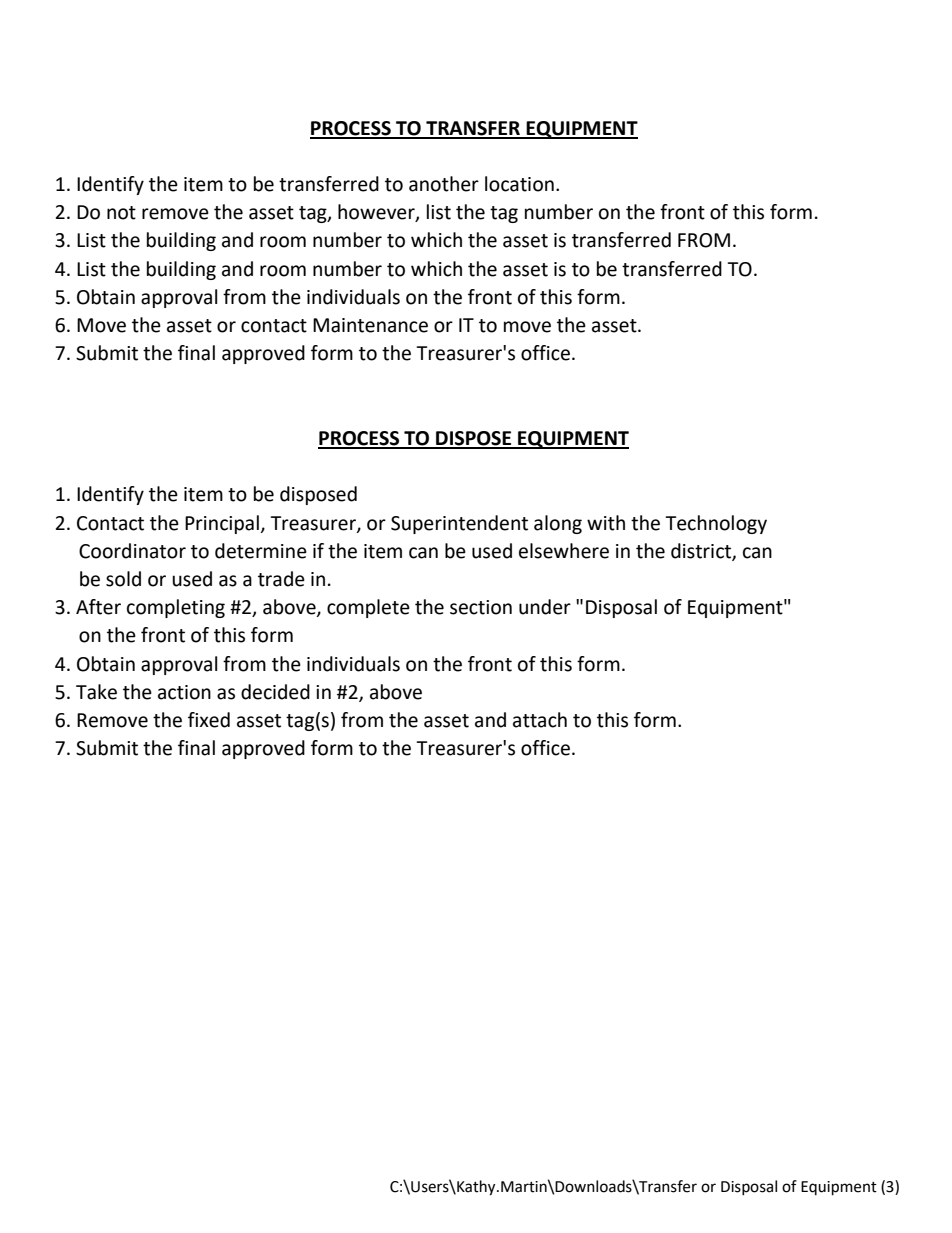 The height and width of the screenshot is (1233, 952). I want to click on Maintenance, so click(370, 325).
